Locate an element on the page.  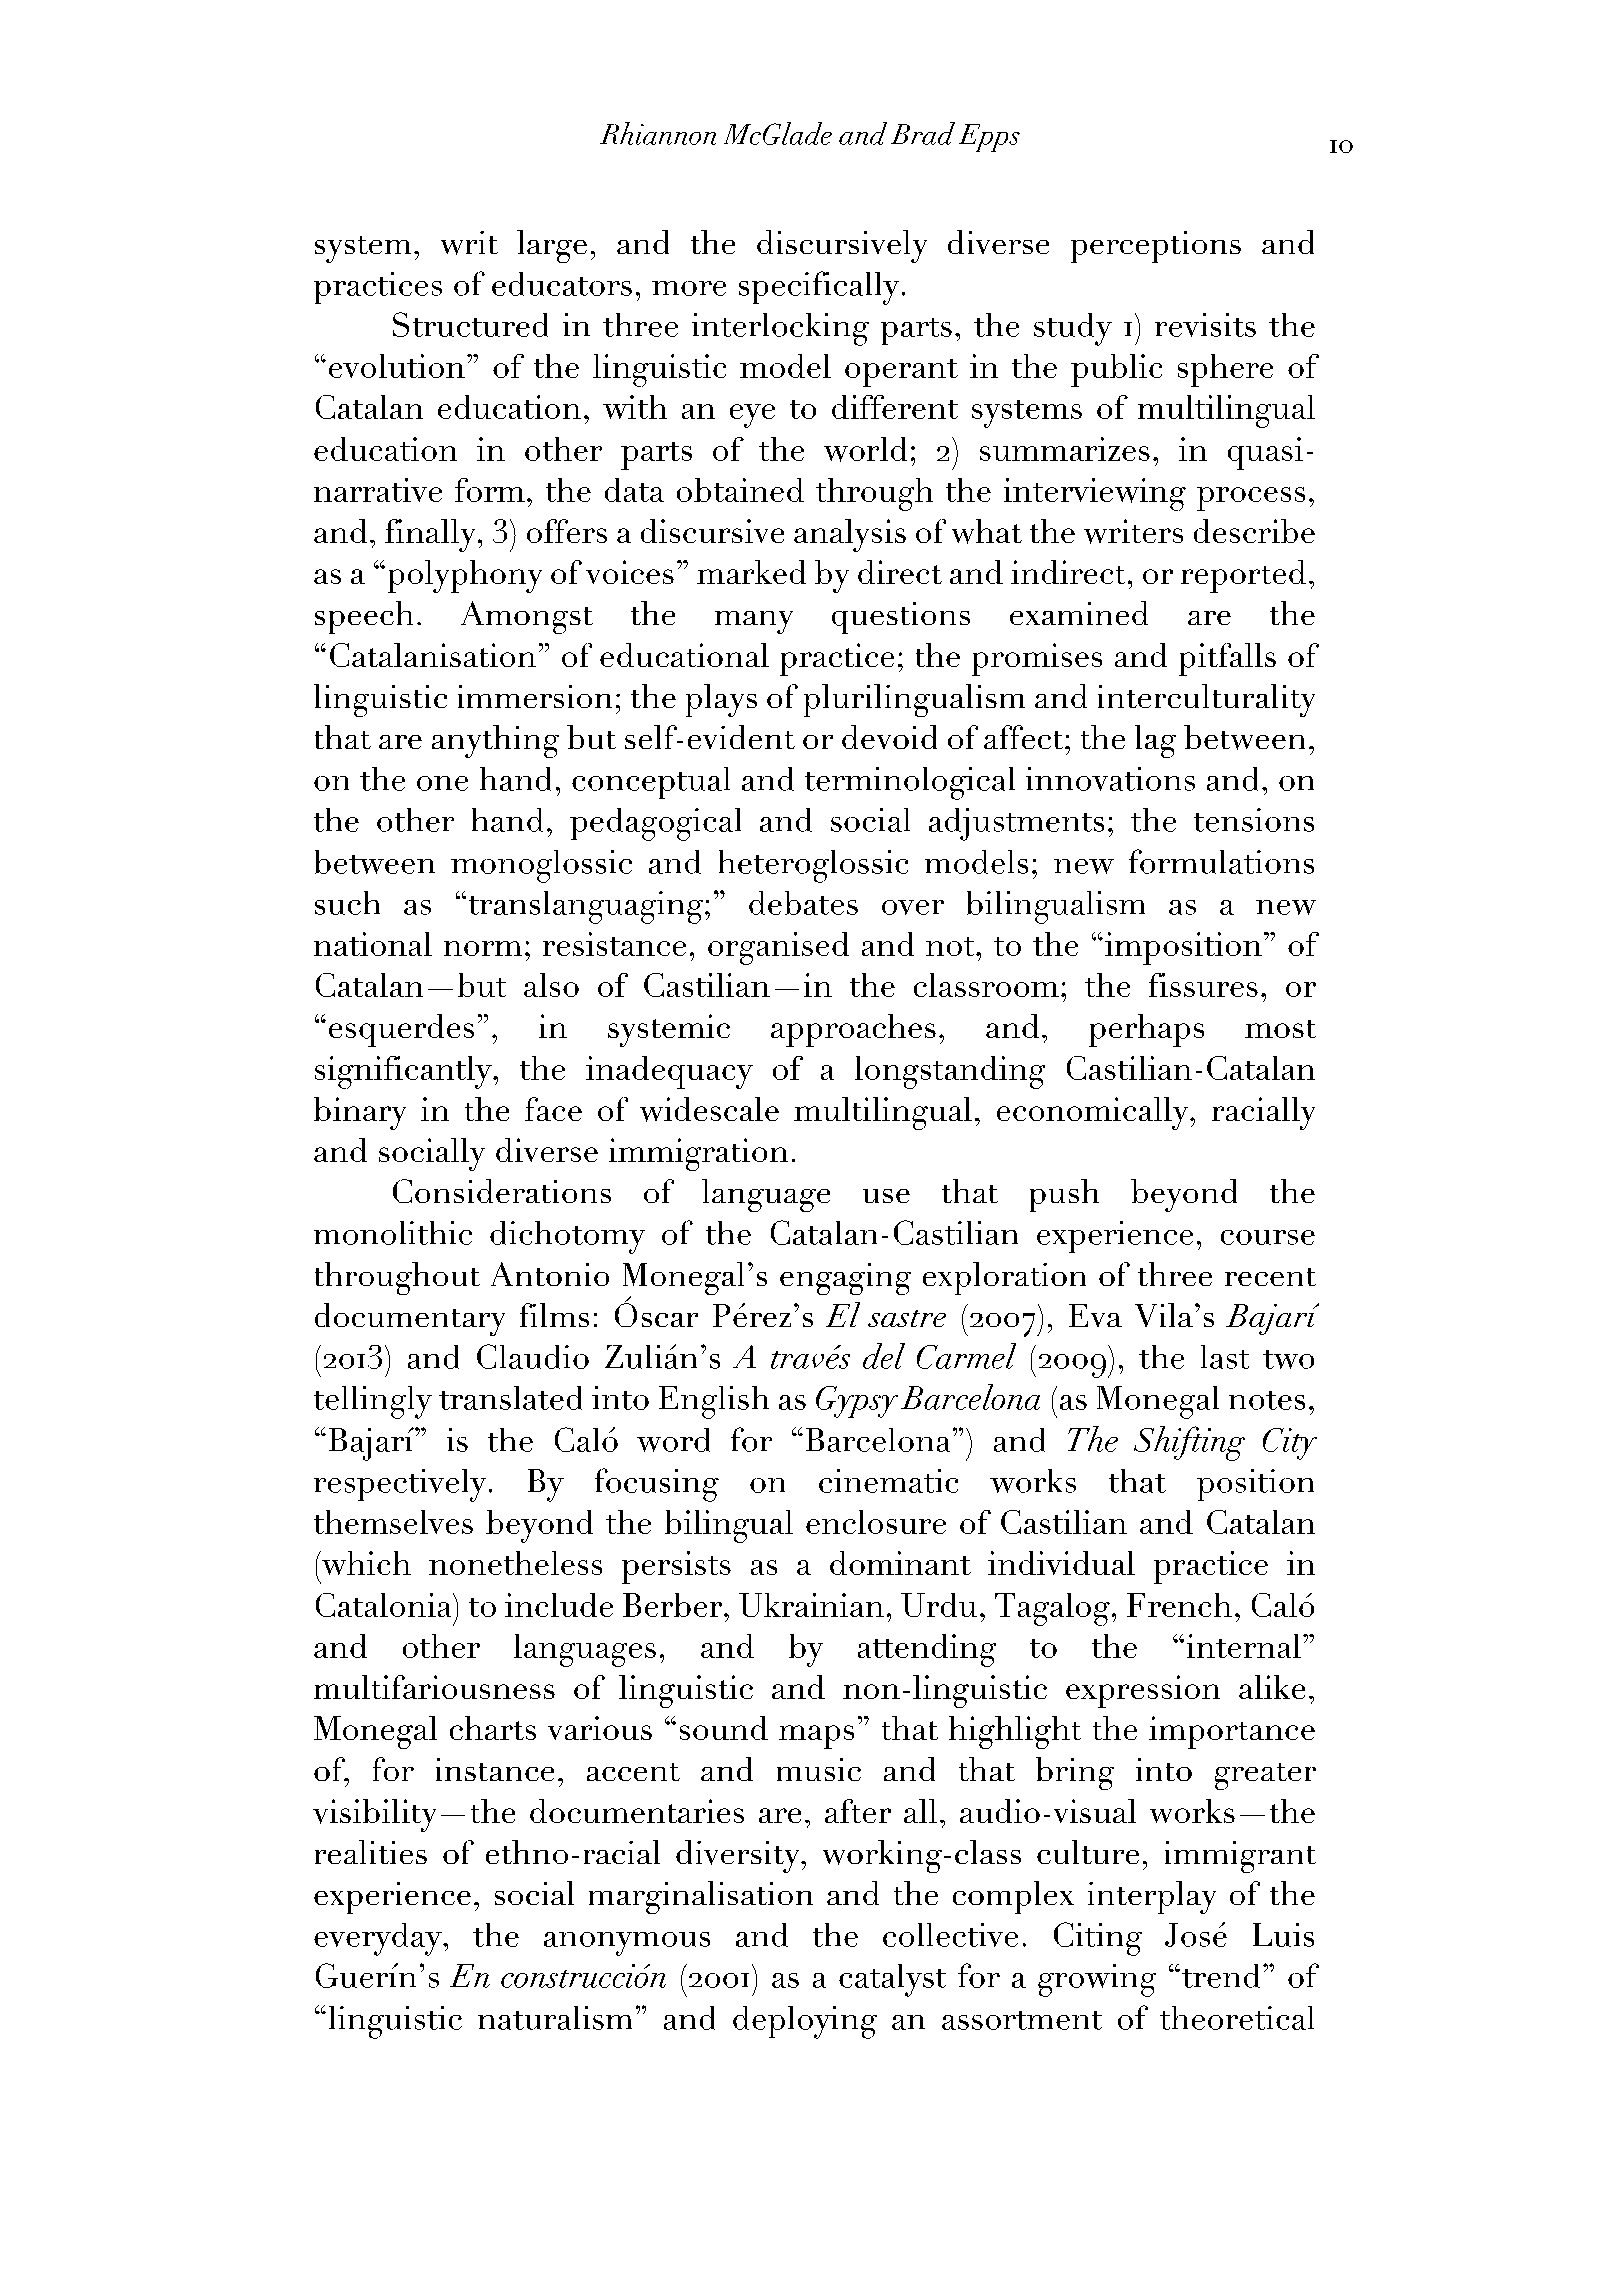
lag is located at coordinates (1155, 741).
